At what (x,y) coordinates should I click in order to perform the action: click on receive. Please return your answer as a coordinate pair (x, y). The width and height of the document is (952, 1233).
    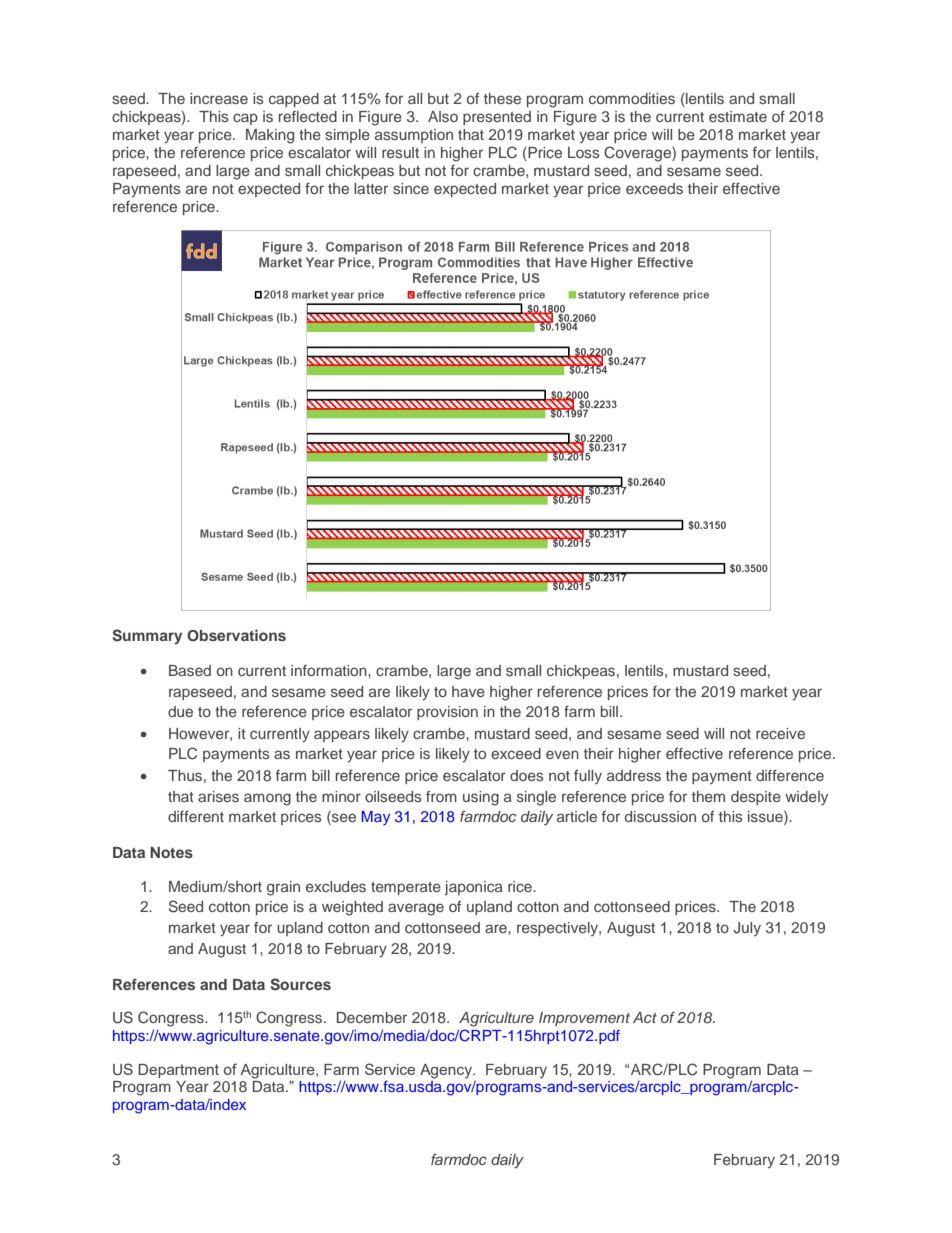
    Looking at the image, I should click on (780, 733).
